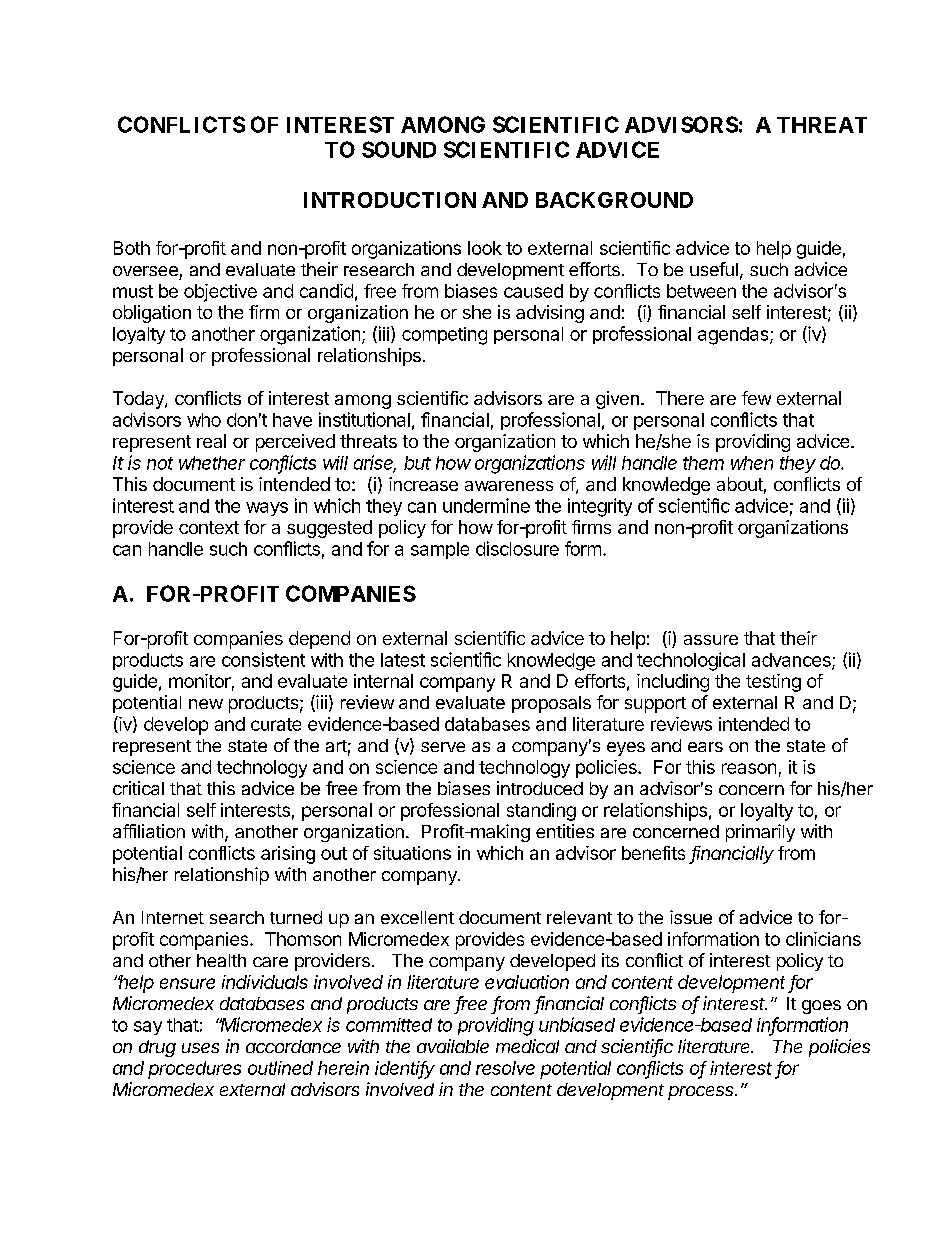  I want to click on Both, so click(132, 248).
